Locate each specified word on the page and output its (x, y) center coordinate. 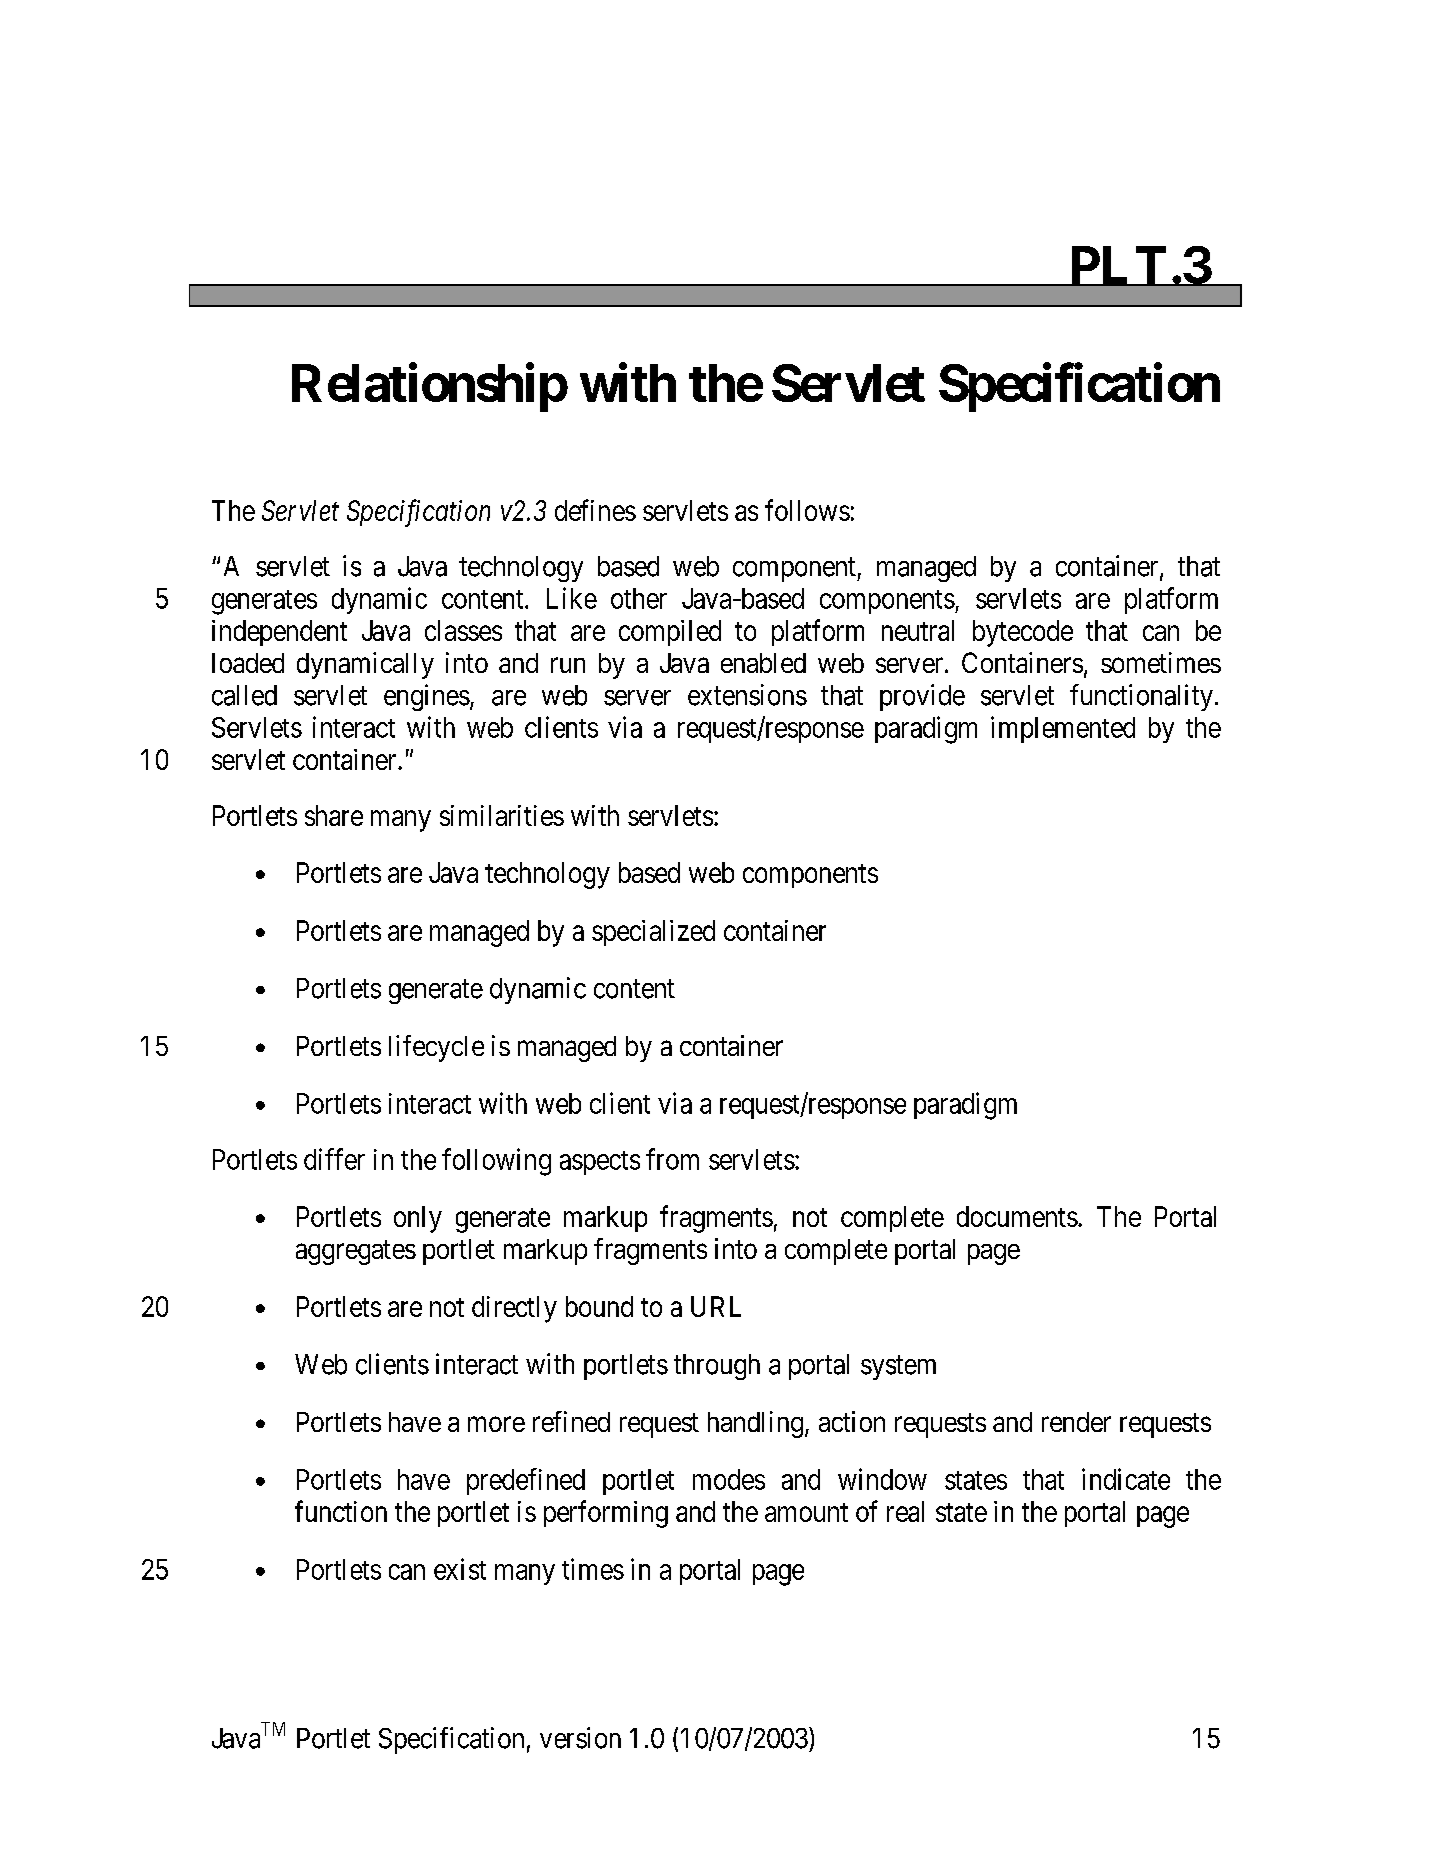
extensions (747, 695)
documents (1017, 1216)
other (639, 598)
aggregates (356, 1252)
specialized (653, 933)
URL (716, 1306)
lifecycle (436, 1048)
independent (279, 633)
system (898, 1368)
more (496, 1424)
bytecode (1023, 633)
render (1076, 1422)
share (334, 815)
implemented (1063, 729)
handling (755, 1424)
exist (460, 1569)
